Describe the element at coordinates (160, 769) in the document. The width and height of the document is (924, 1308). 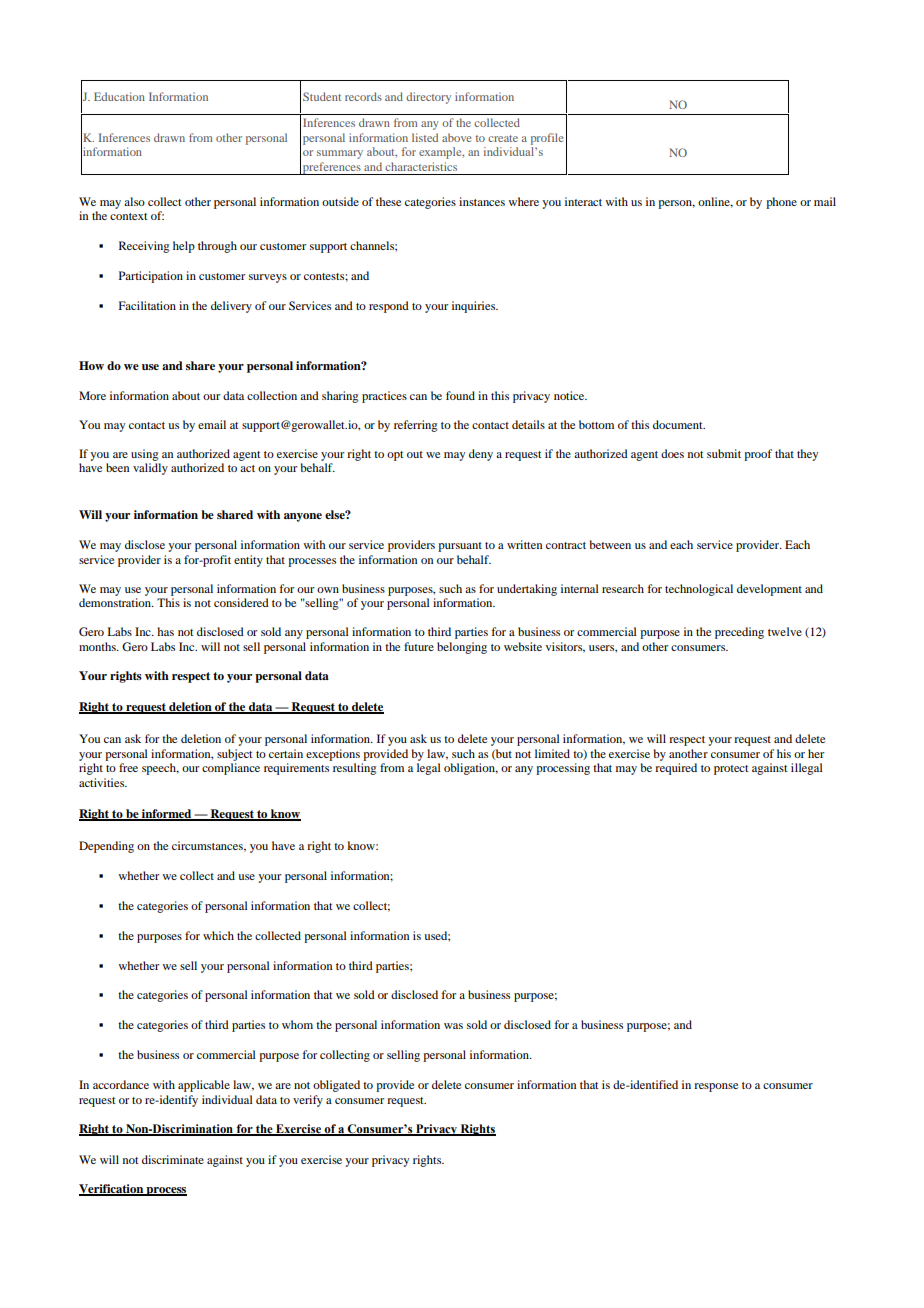
I see `speech` at that location.
